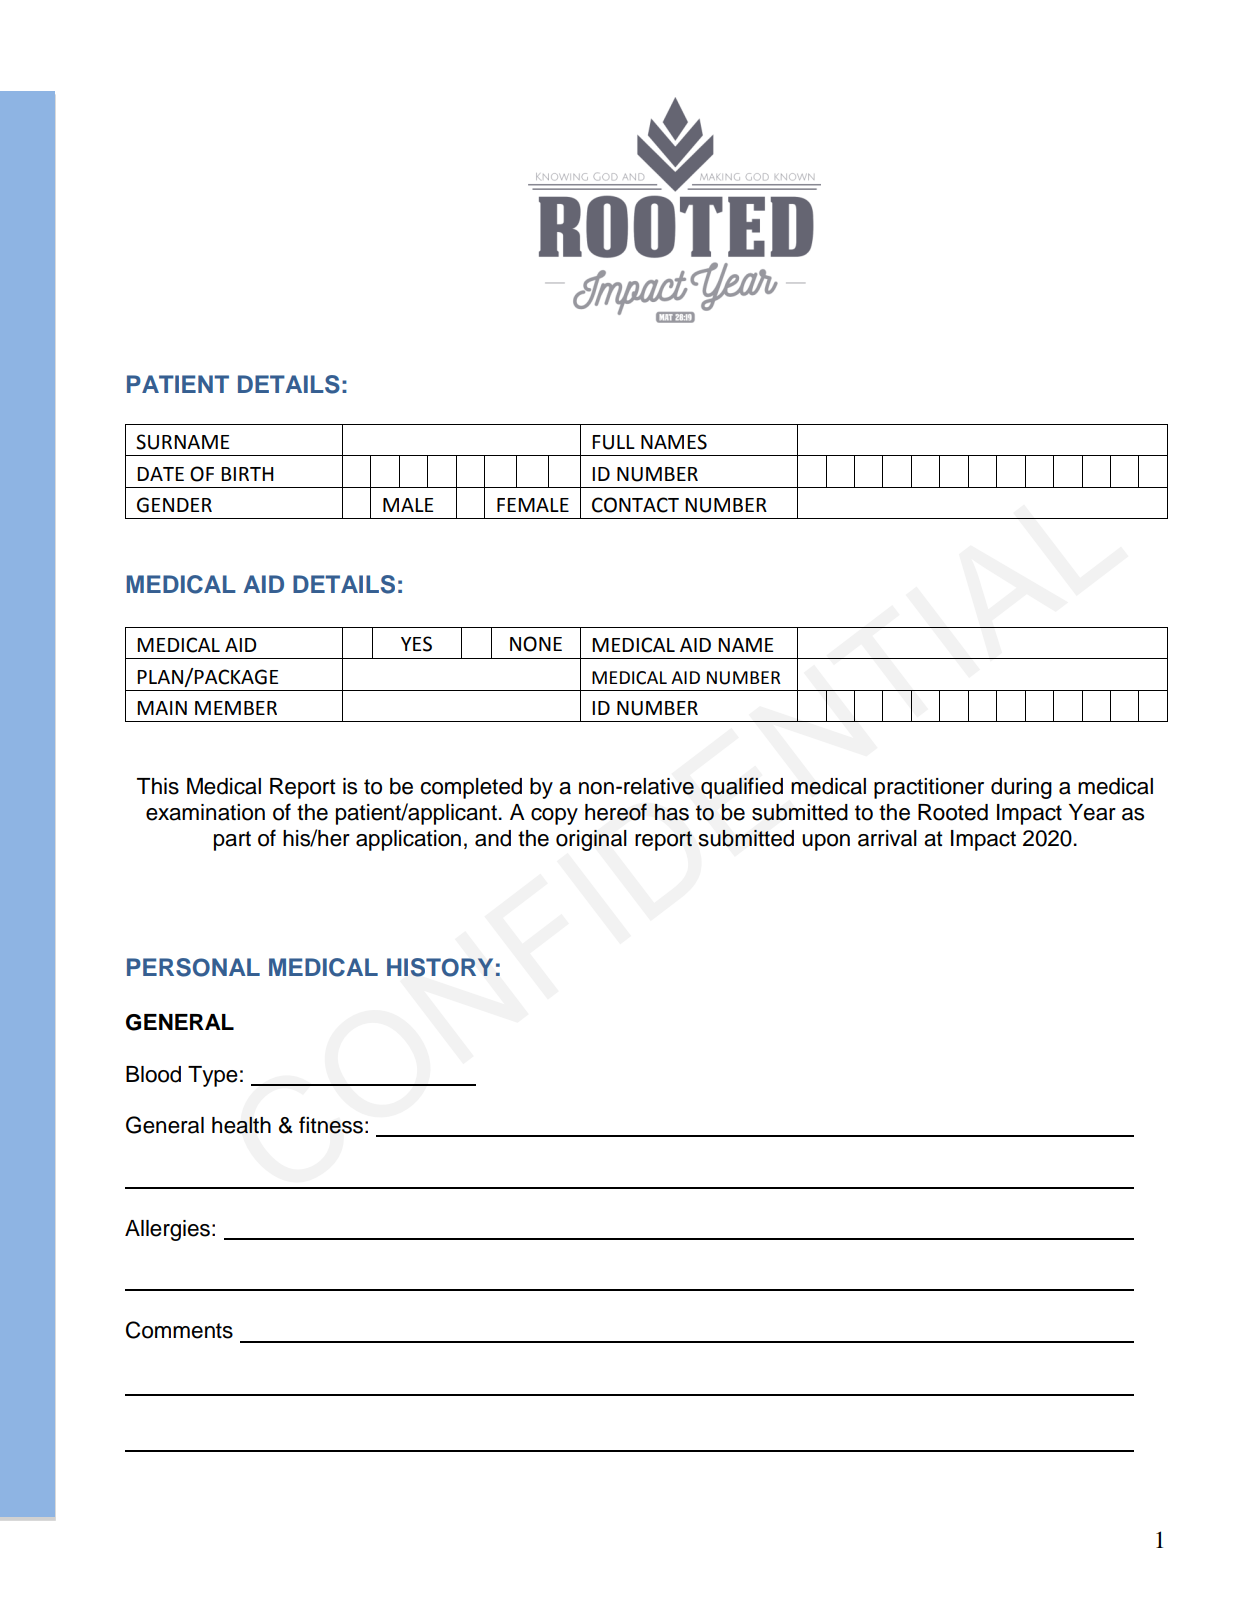 The height and width of the image is (1608, 1243). I want to click on Comments, so click(179, 1330).
